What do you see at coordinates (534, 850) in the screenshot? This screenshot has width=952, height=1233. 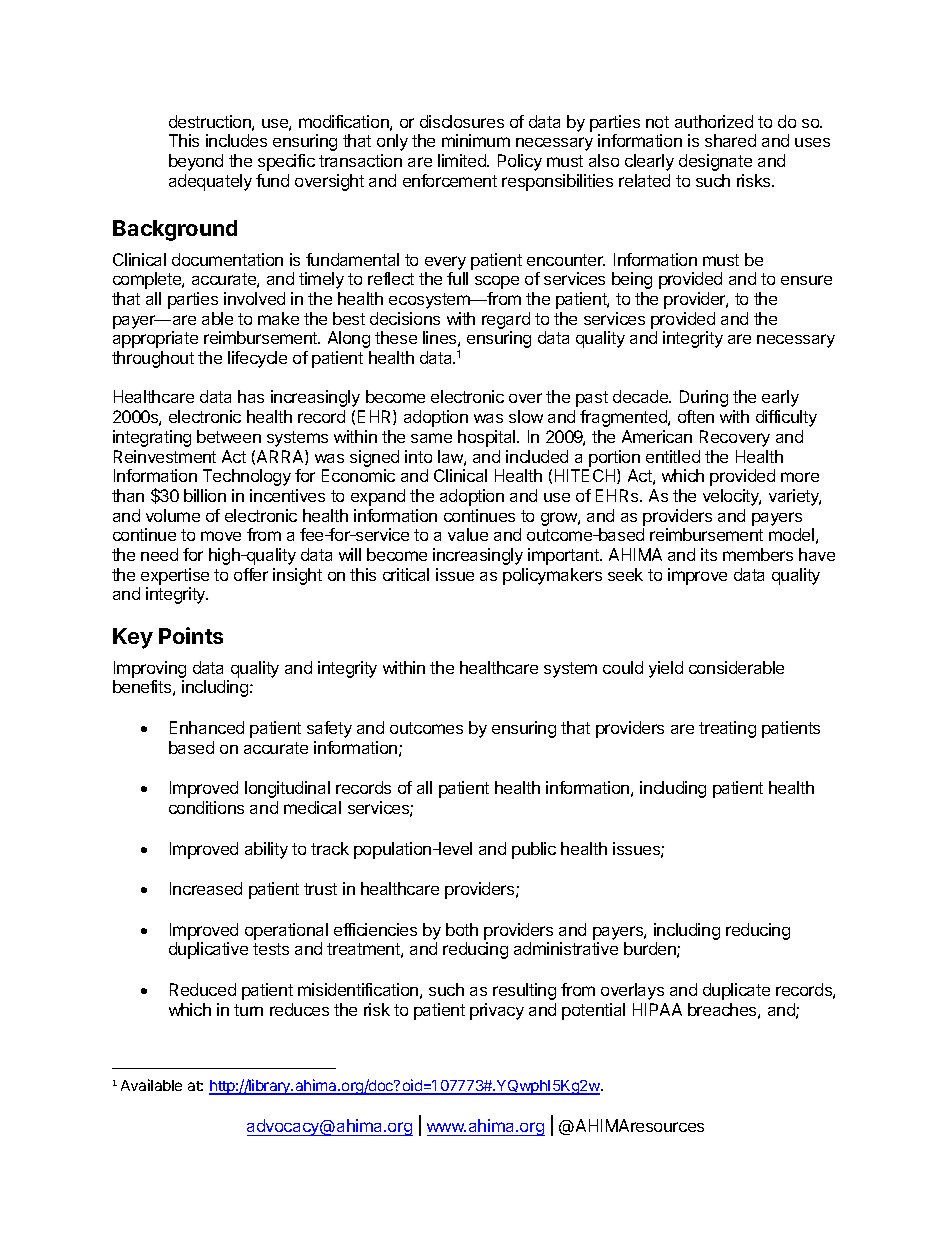 I see `public` at bounding box center [534, 850].
